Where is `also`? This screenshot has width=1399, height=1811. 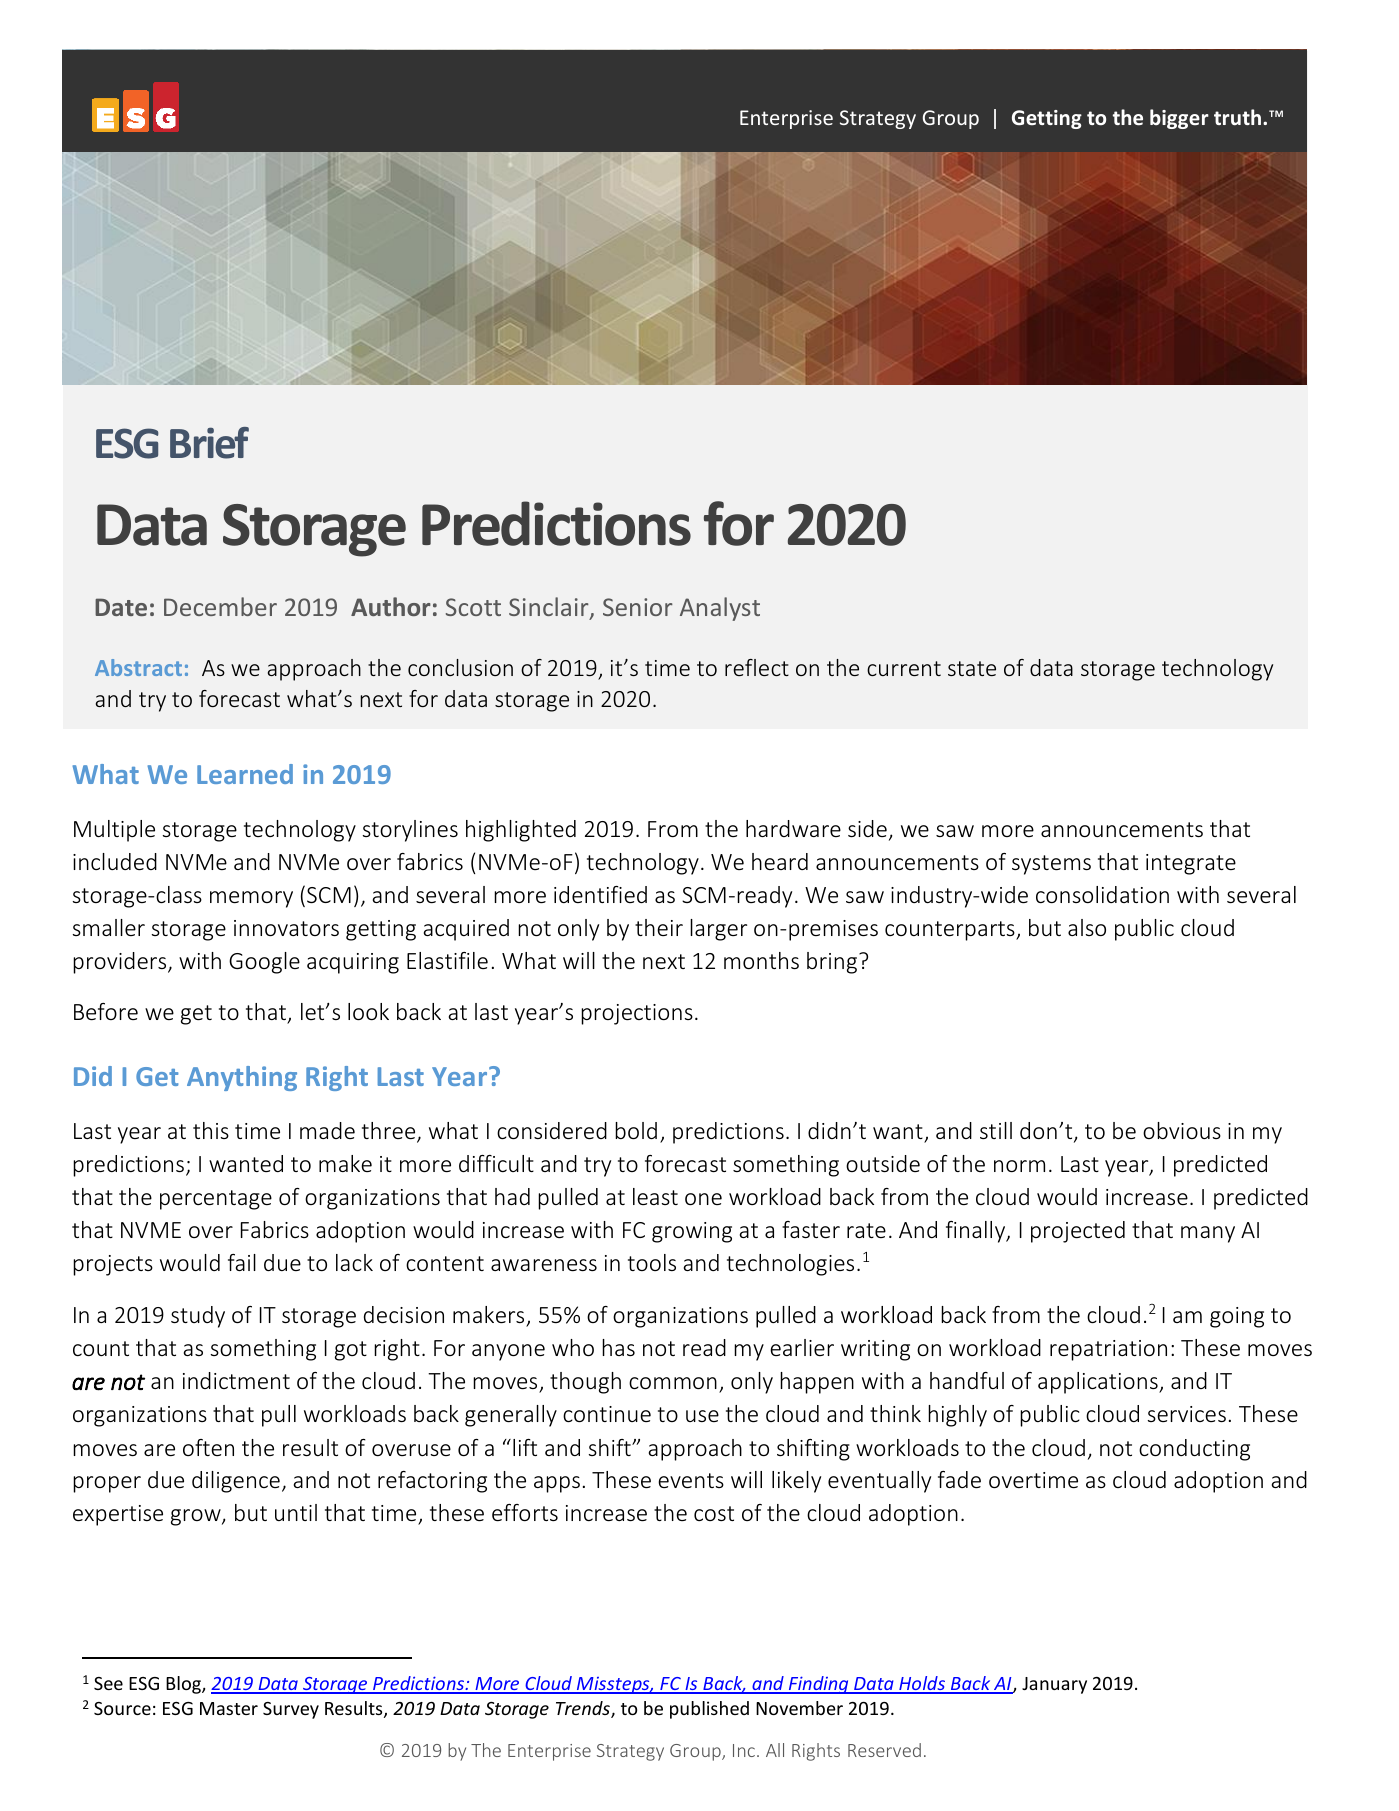
also is located at coordinates (1087, 927).
